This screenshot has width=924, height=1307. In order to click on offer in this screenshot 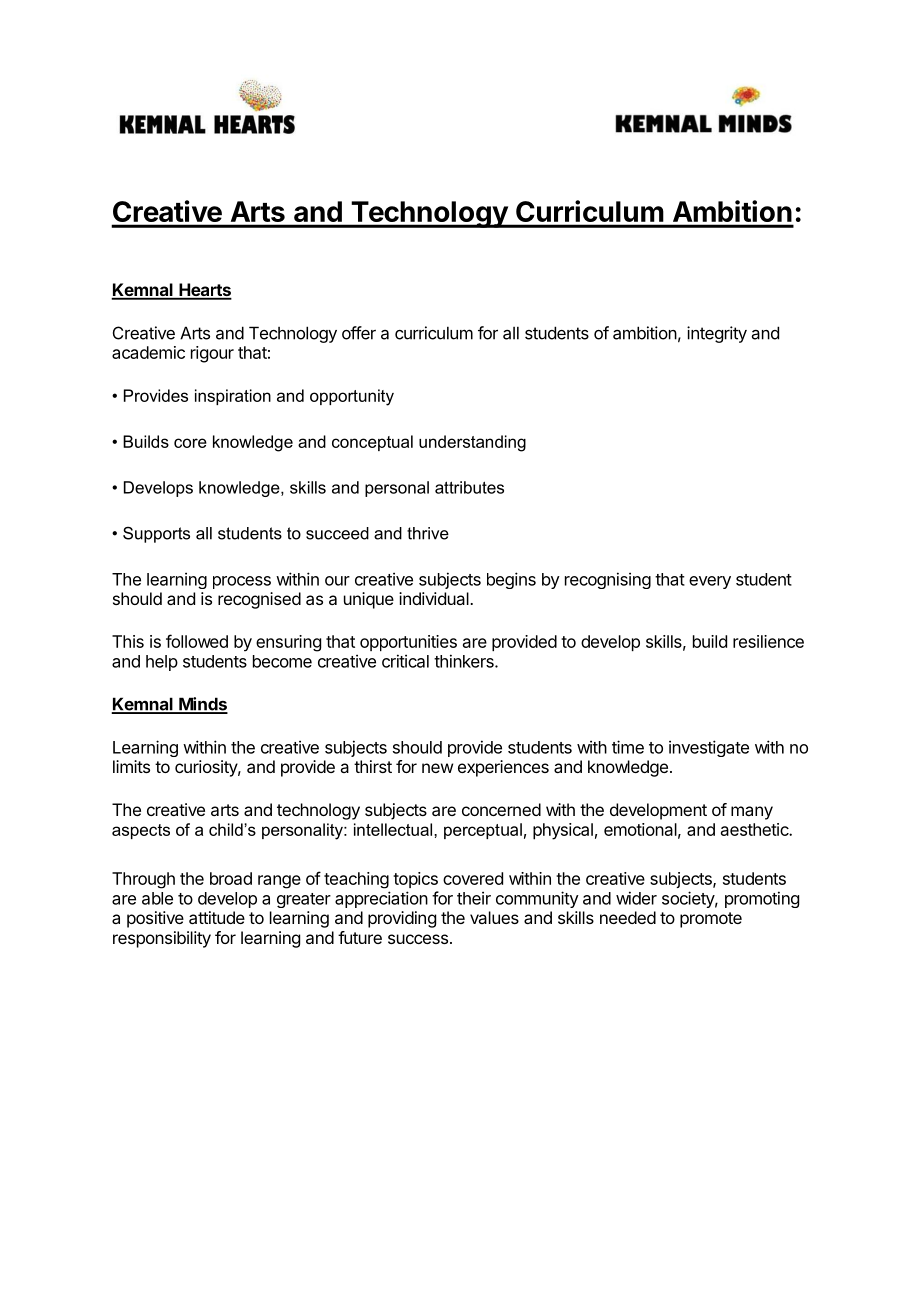, I will do `click(359, 333)`.
